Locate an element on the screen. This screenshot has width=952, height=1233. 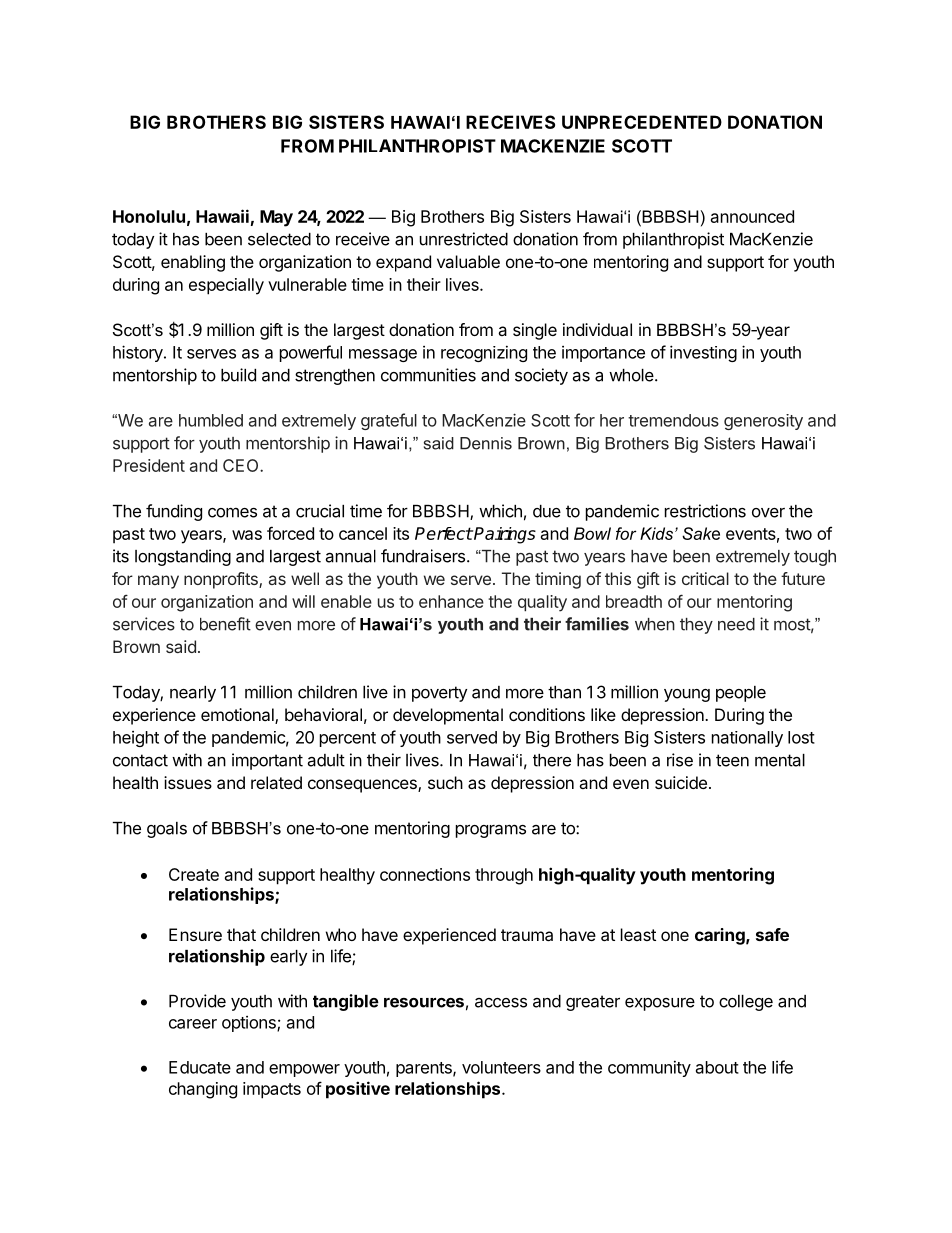
through is located at coordinates (504, 876).
